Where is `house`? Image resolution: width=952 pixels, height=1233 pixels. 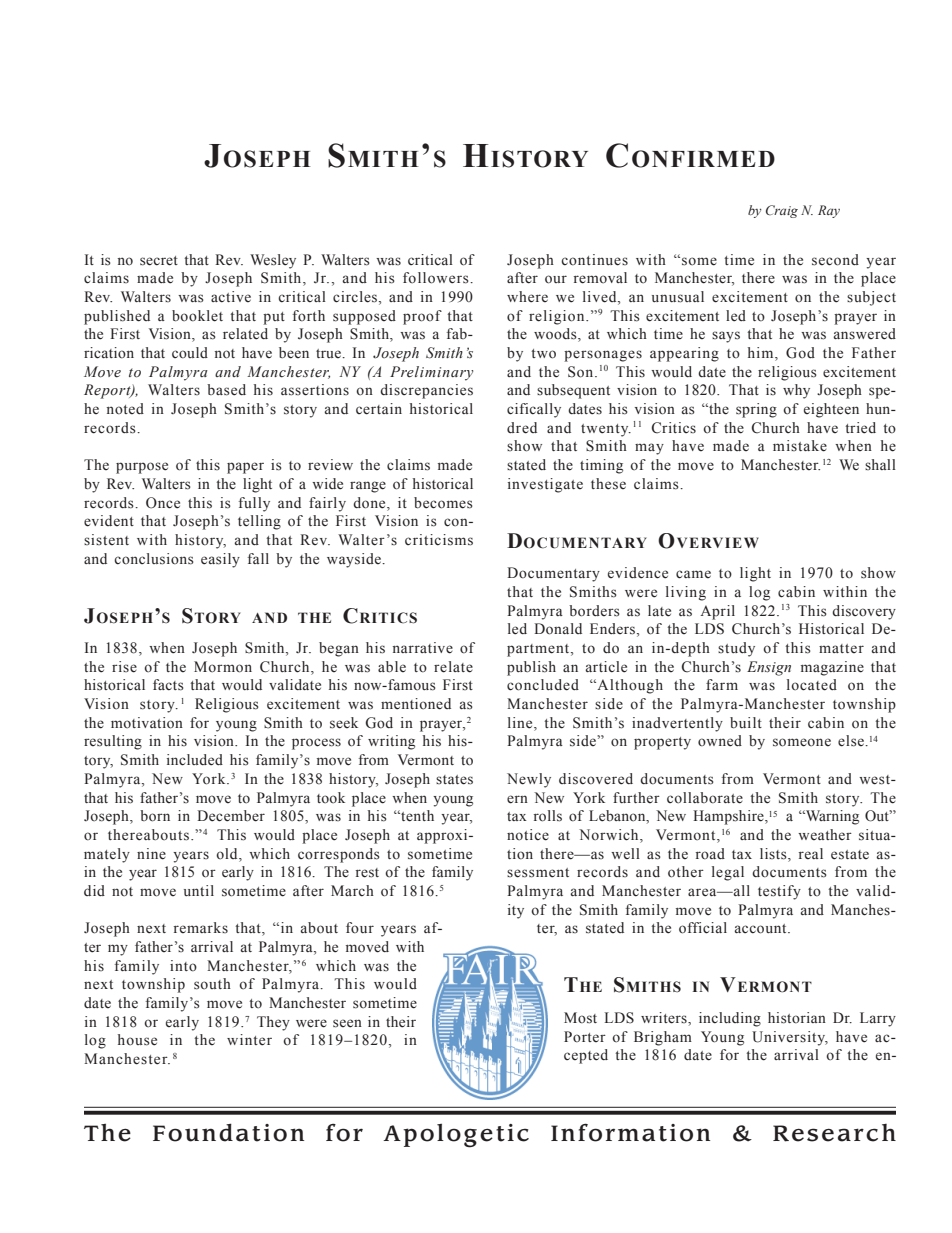 house is located at coordinates (137, 1040).
